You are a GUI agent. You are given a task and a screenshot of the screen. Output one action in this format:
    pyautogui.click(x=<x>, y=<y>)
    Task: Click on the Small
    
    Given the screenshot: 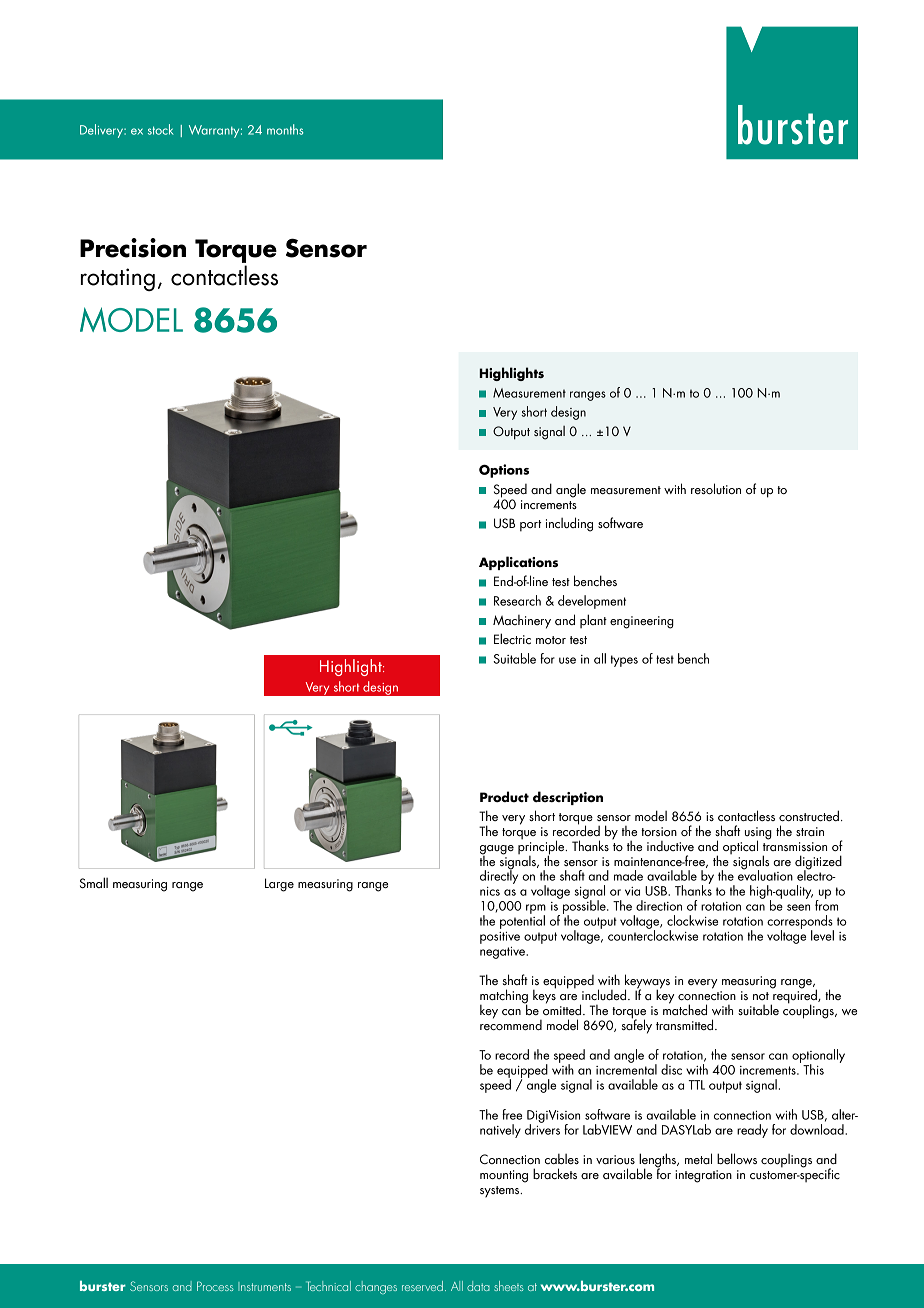 What is the action you would take?
    pyautogui.click(x=94, y=882)
